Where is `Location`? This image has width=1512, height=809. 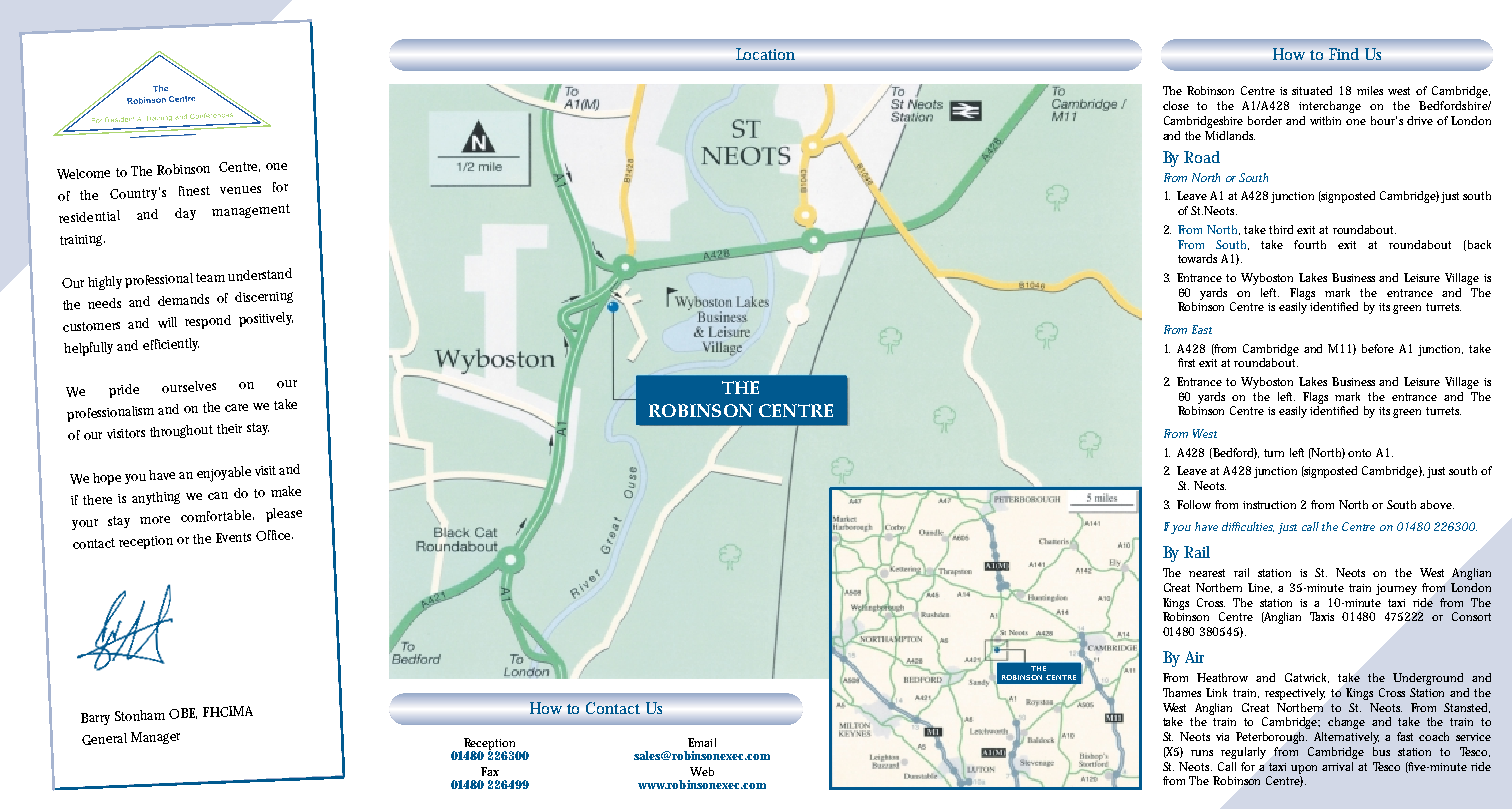 Location is located at coordinates (766, 54).
